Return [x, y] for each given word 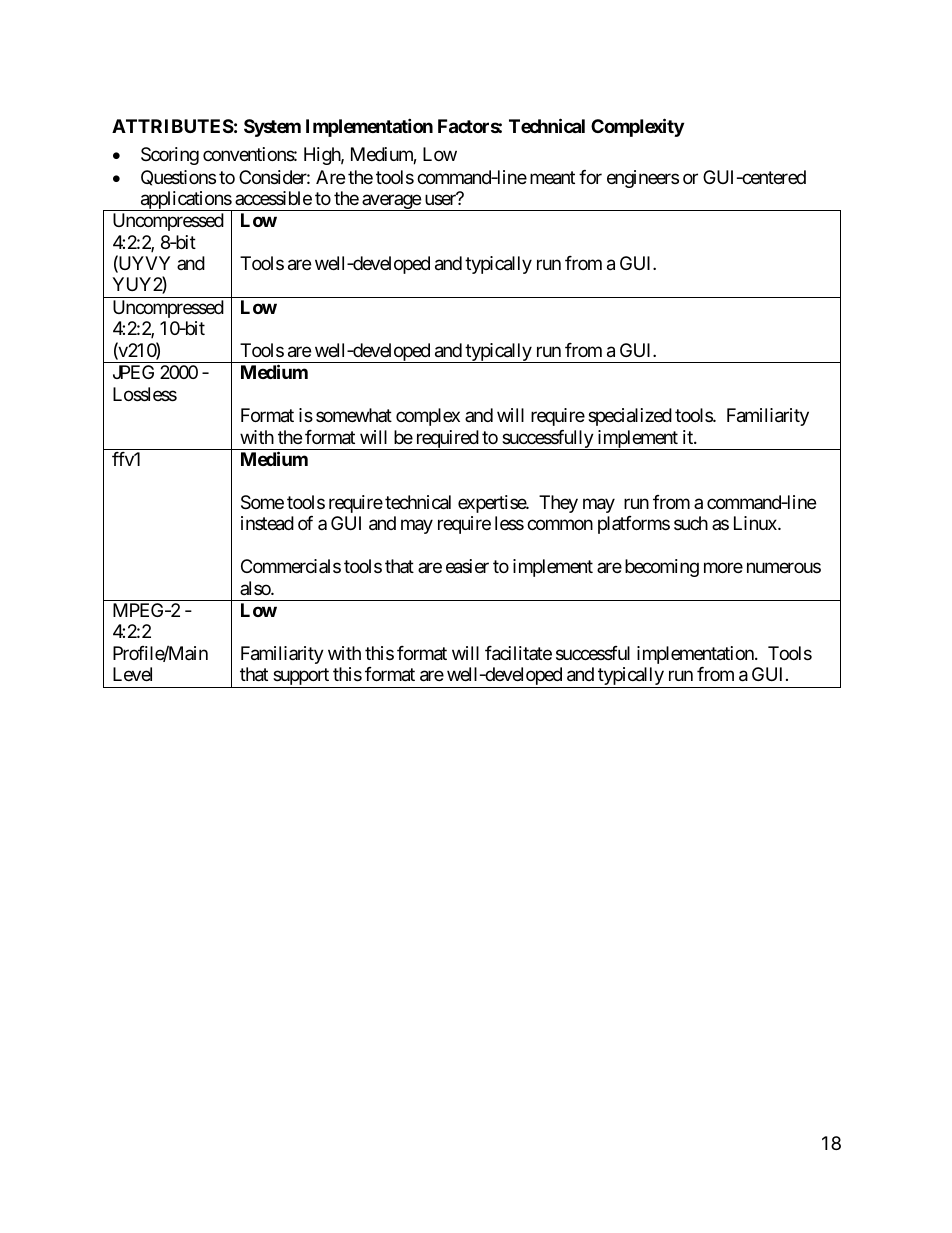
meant [552, 178]
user [441, 199]
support [301, 678]
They [558, 504]
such [691, 523]
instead [267, 523]
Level [132, 674]
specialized [630, 417]
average [391, 202]
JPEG [133, 372]
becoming [662, 568]
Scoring [170, 156]
